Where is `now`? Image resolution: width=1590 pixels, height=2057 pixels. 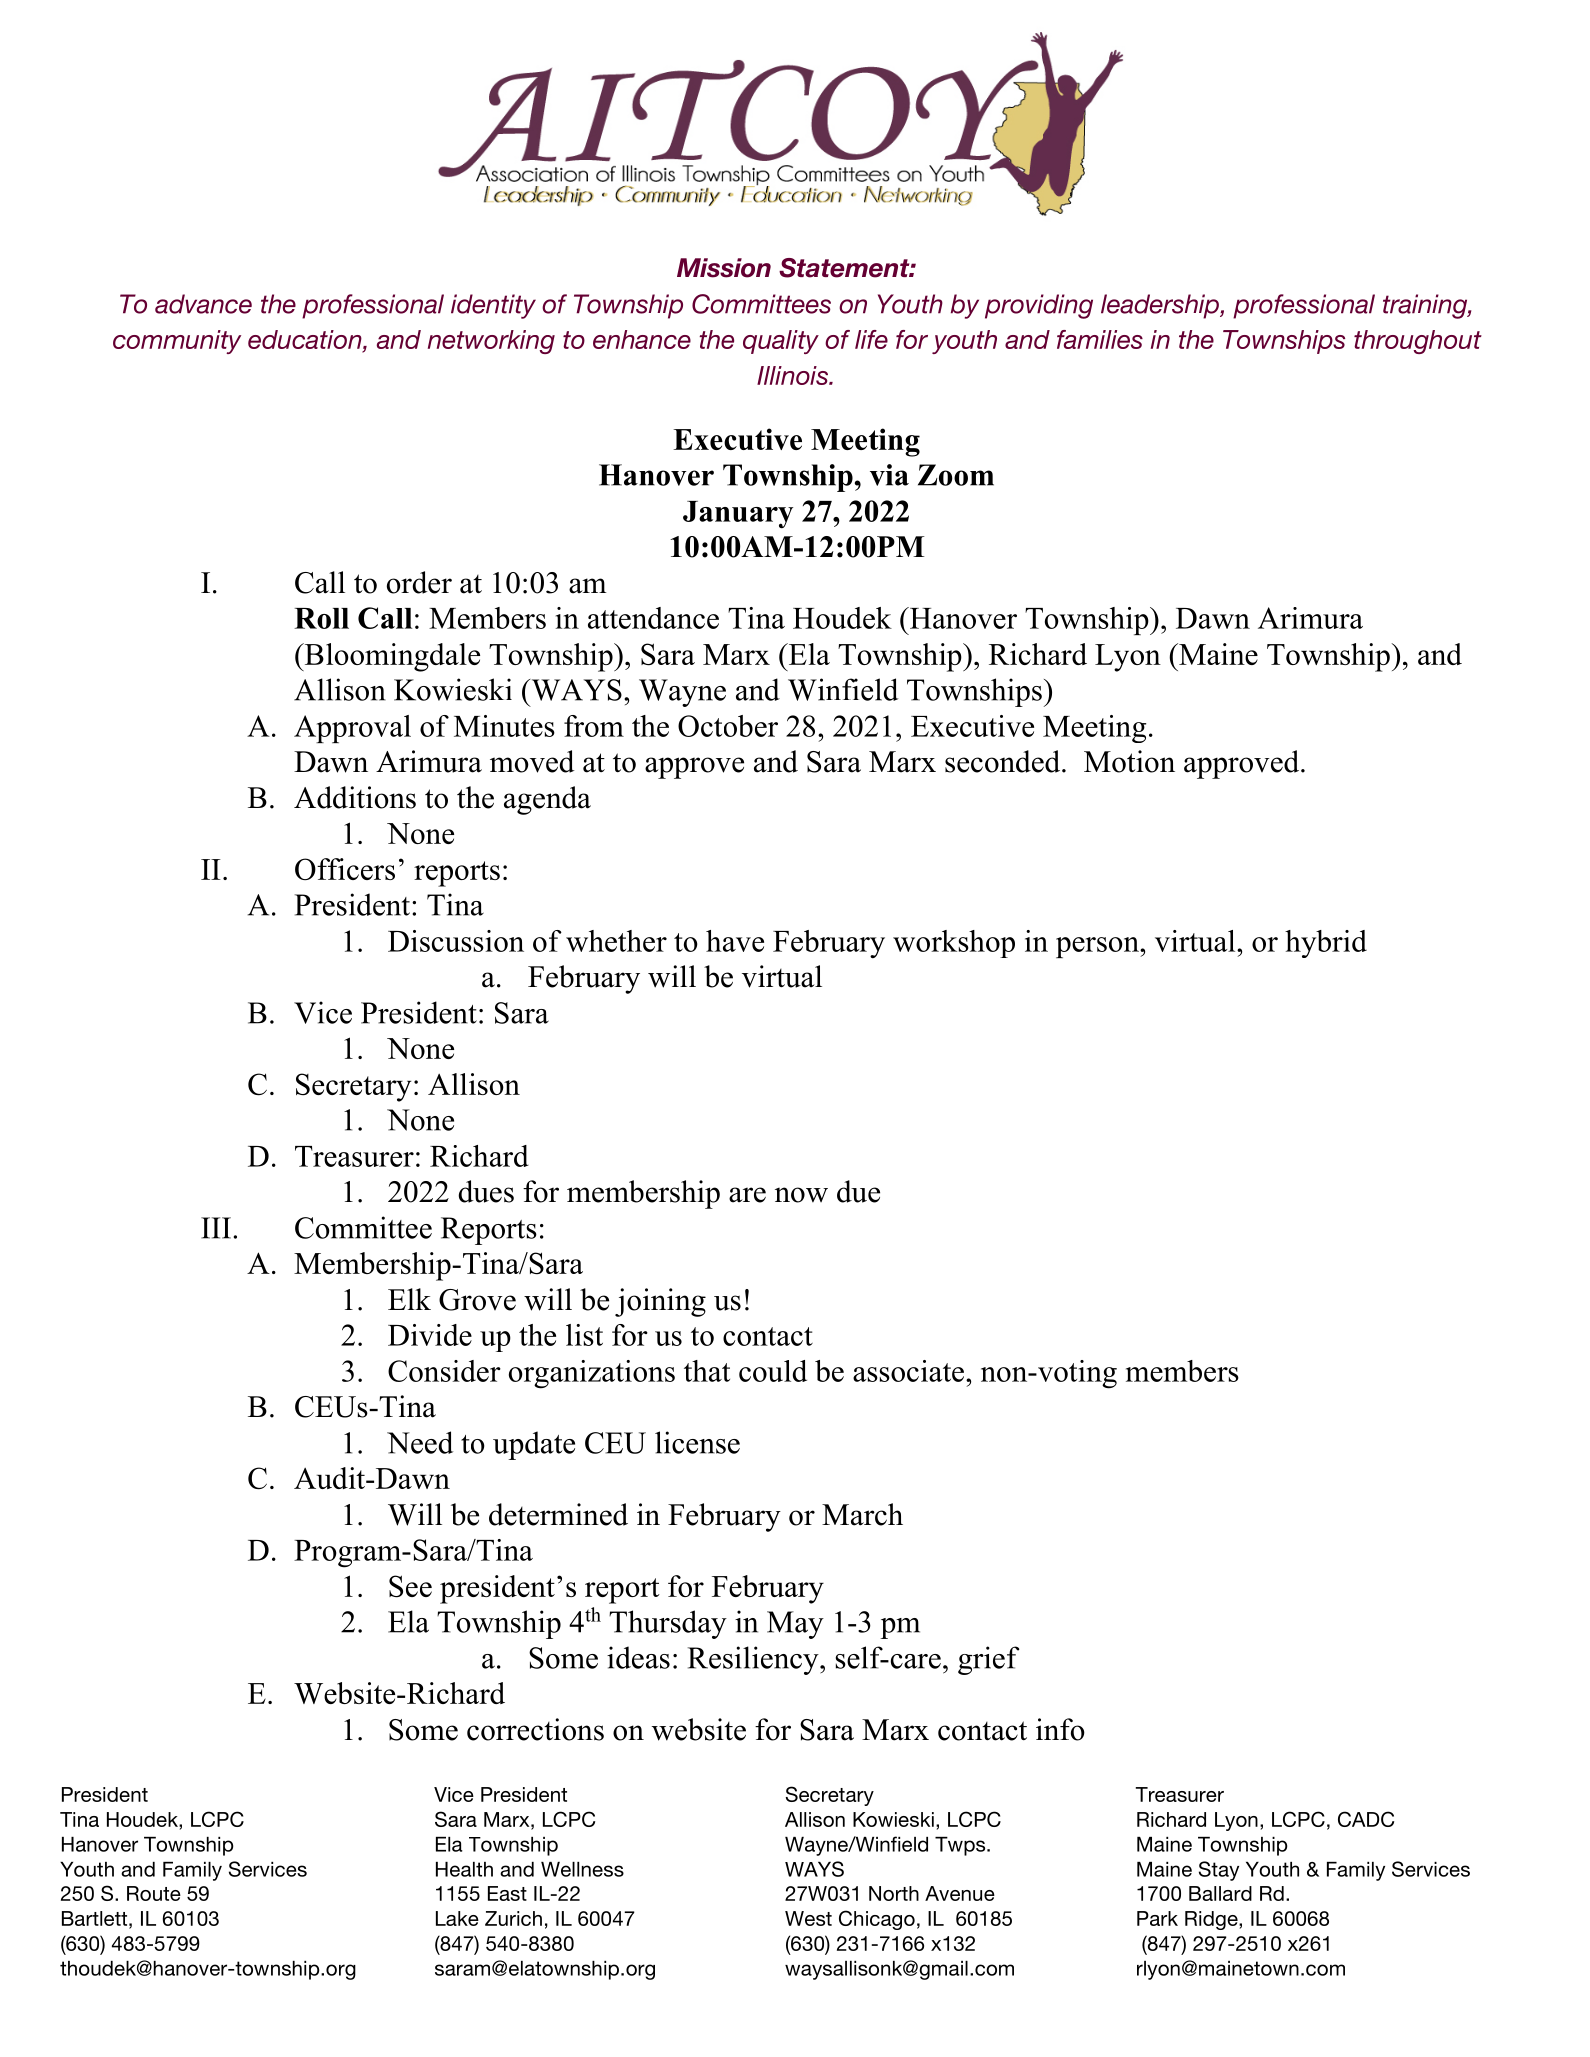 now is located at coordinates (801, 1195).
